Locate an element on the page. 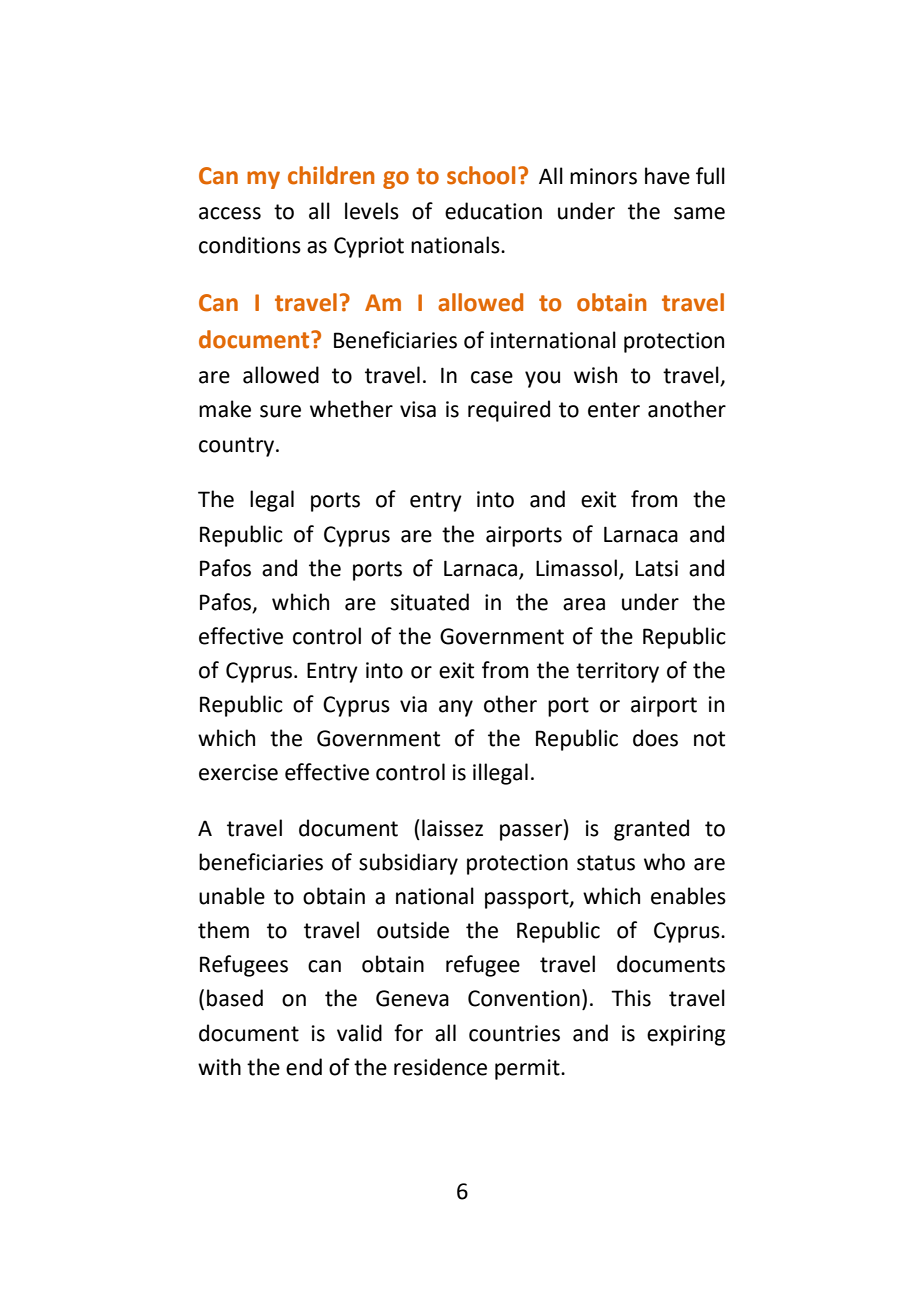 This page has width=924, height=1313. have is located at coordinates (667, 176).
